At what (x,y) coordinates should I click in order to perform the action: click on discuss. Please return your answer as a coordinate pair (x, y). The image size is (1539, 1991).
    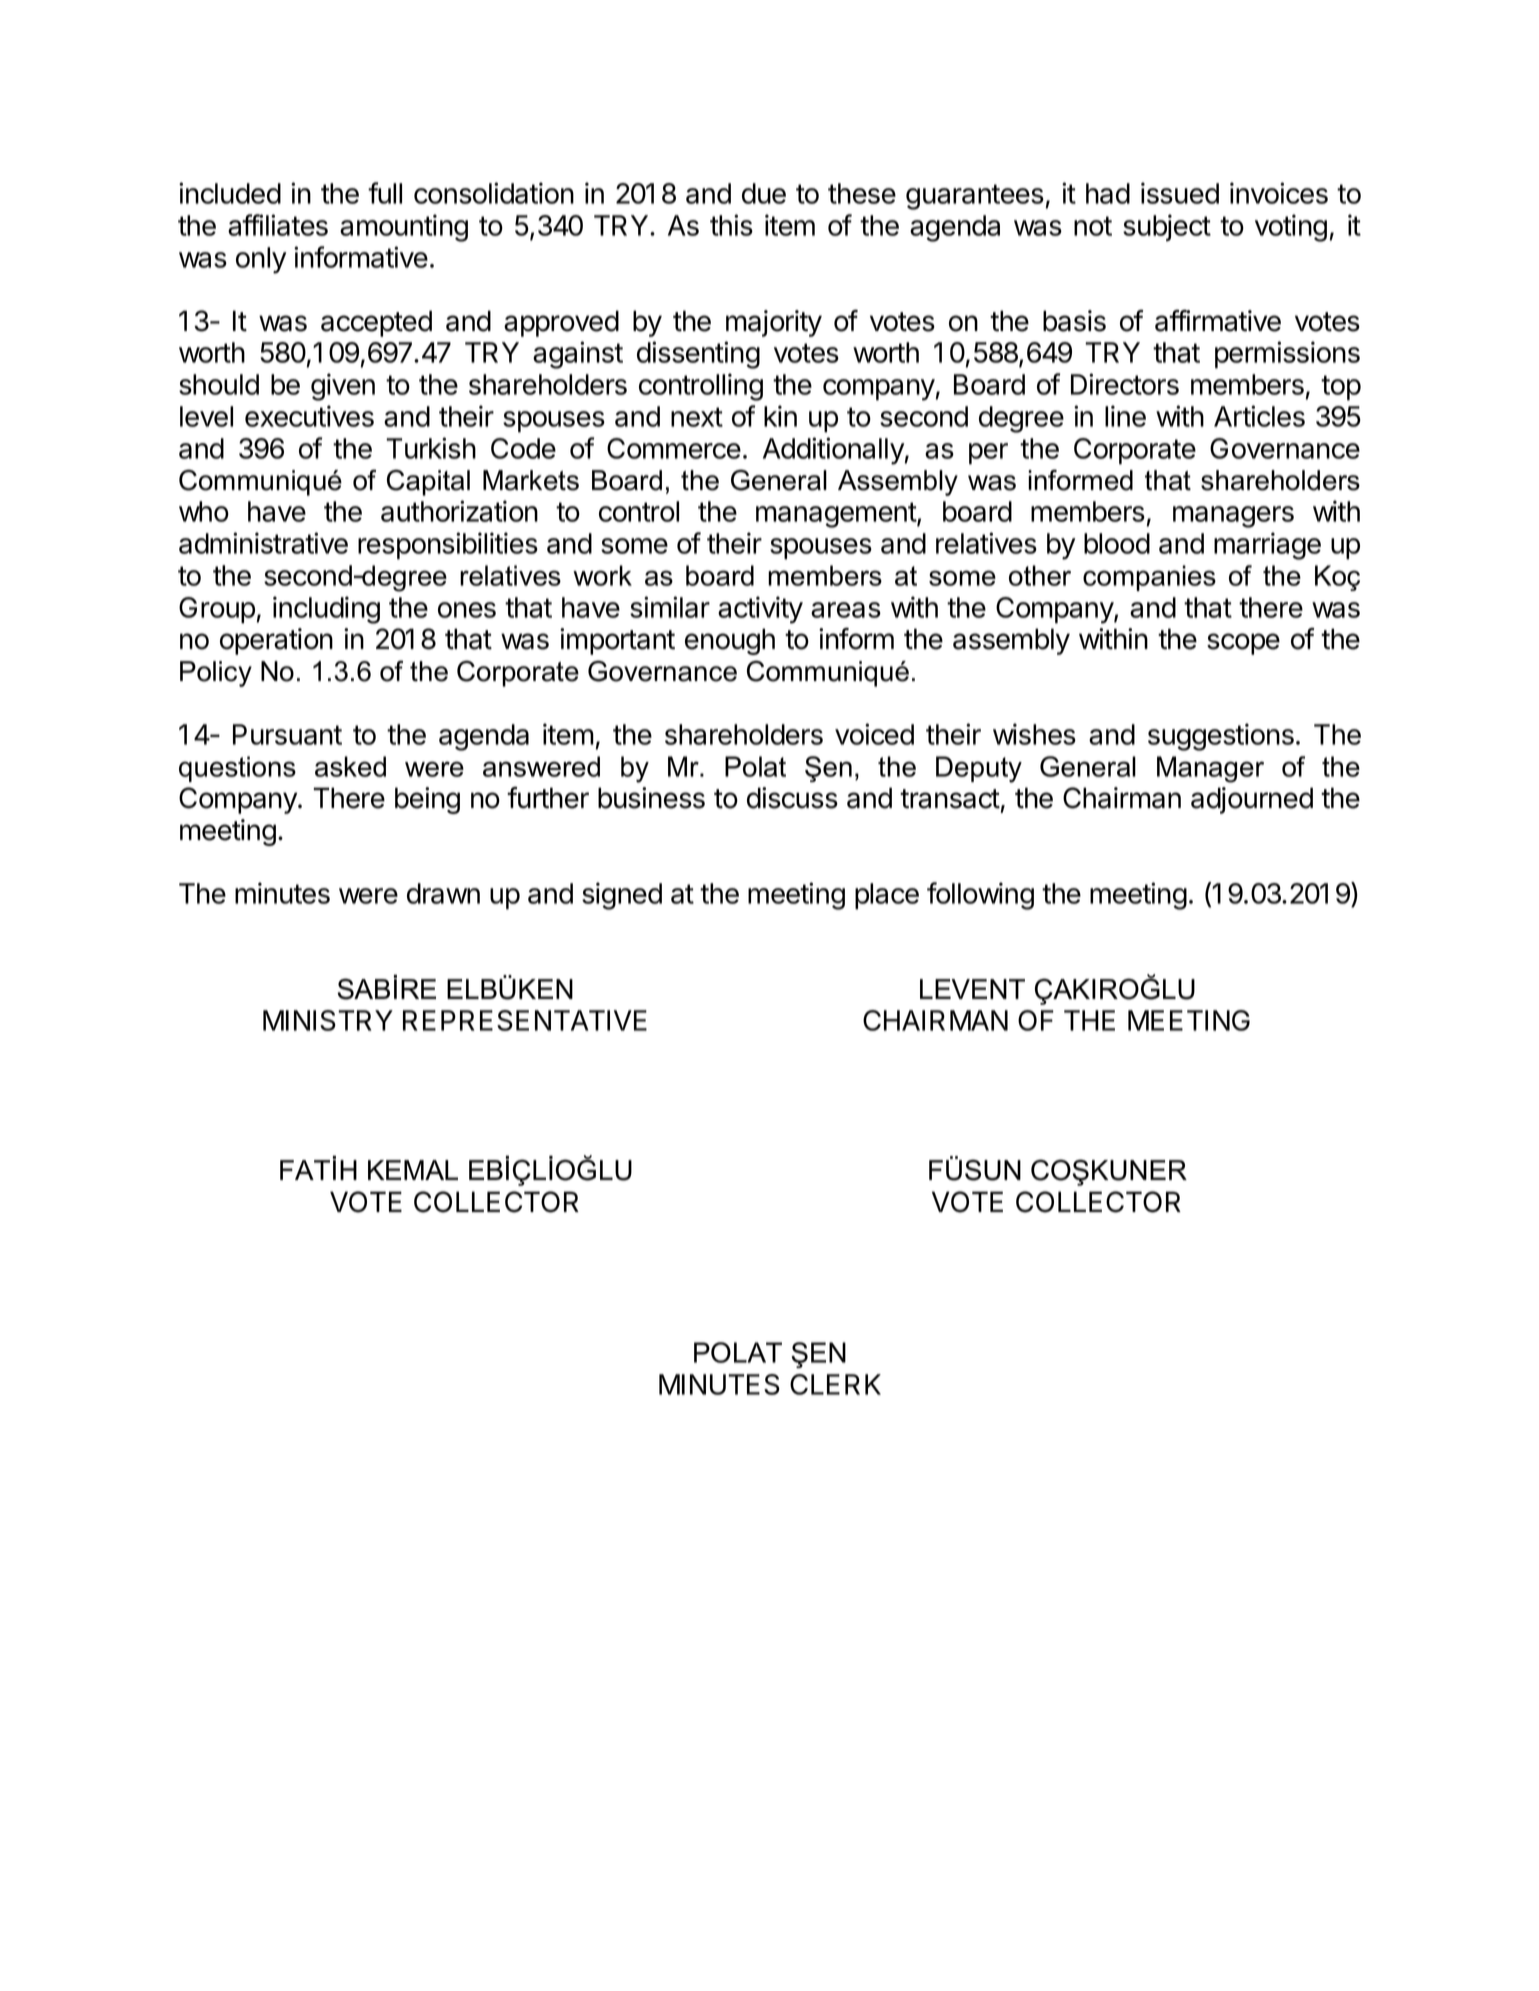
    Looking at the image, I should click on (792, 798).
